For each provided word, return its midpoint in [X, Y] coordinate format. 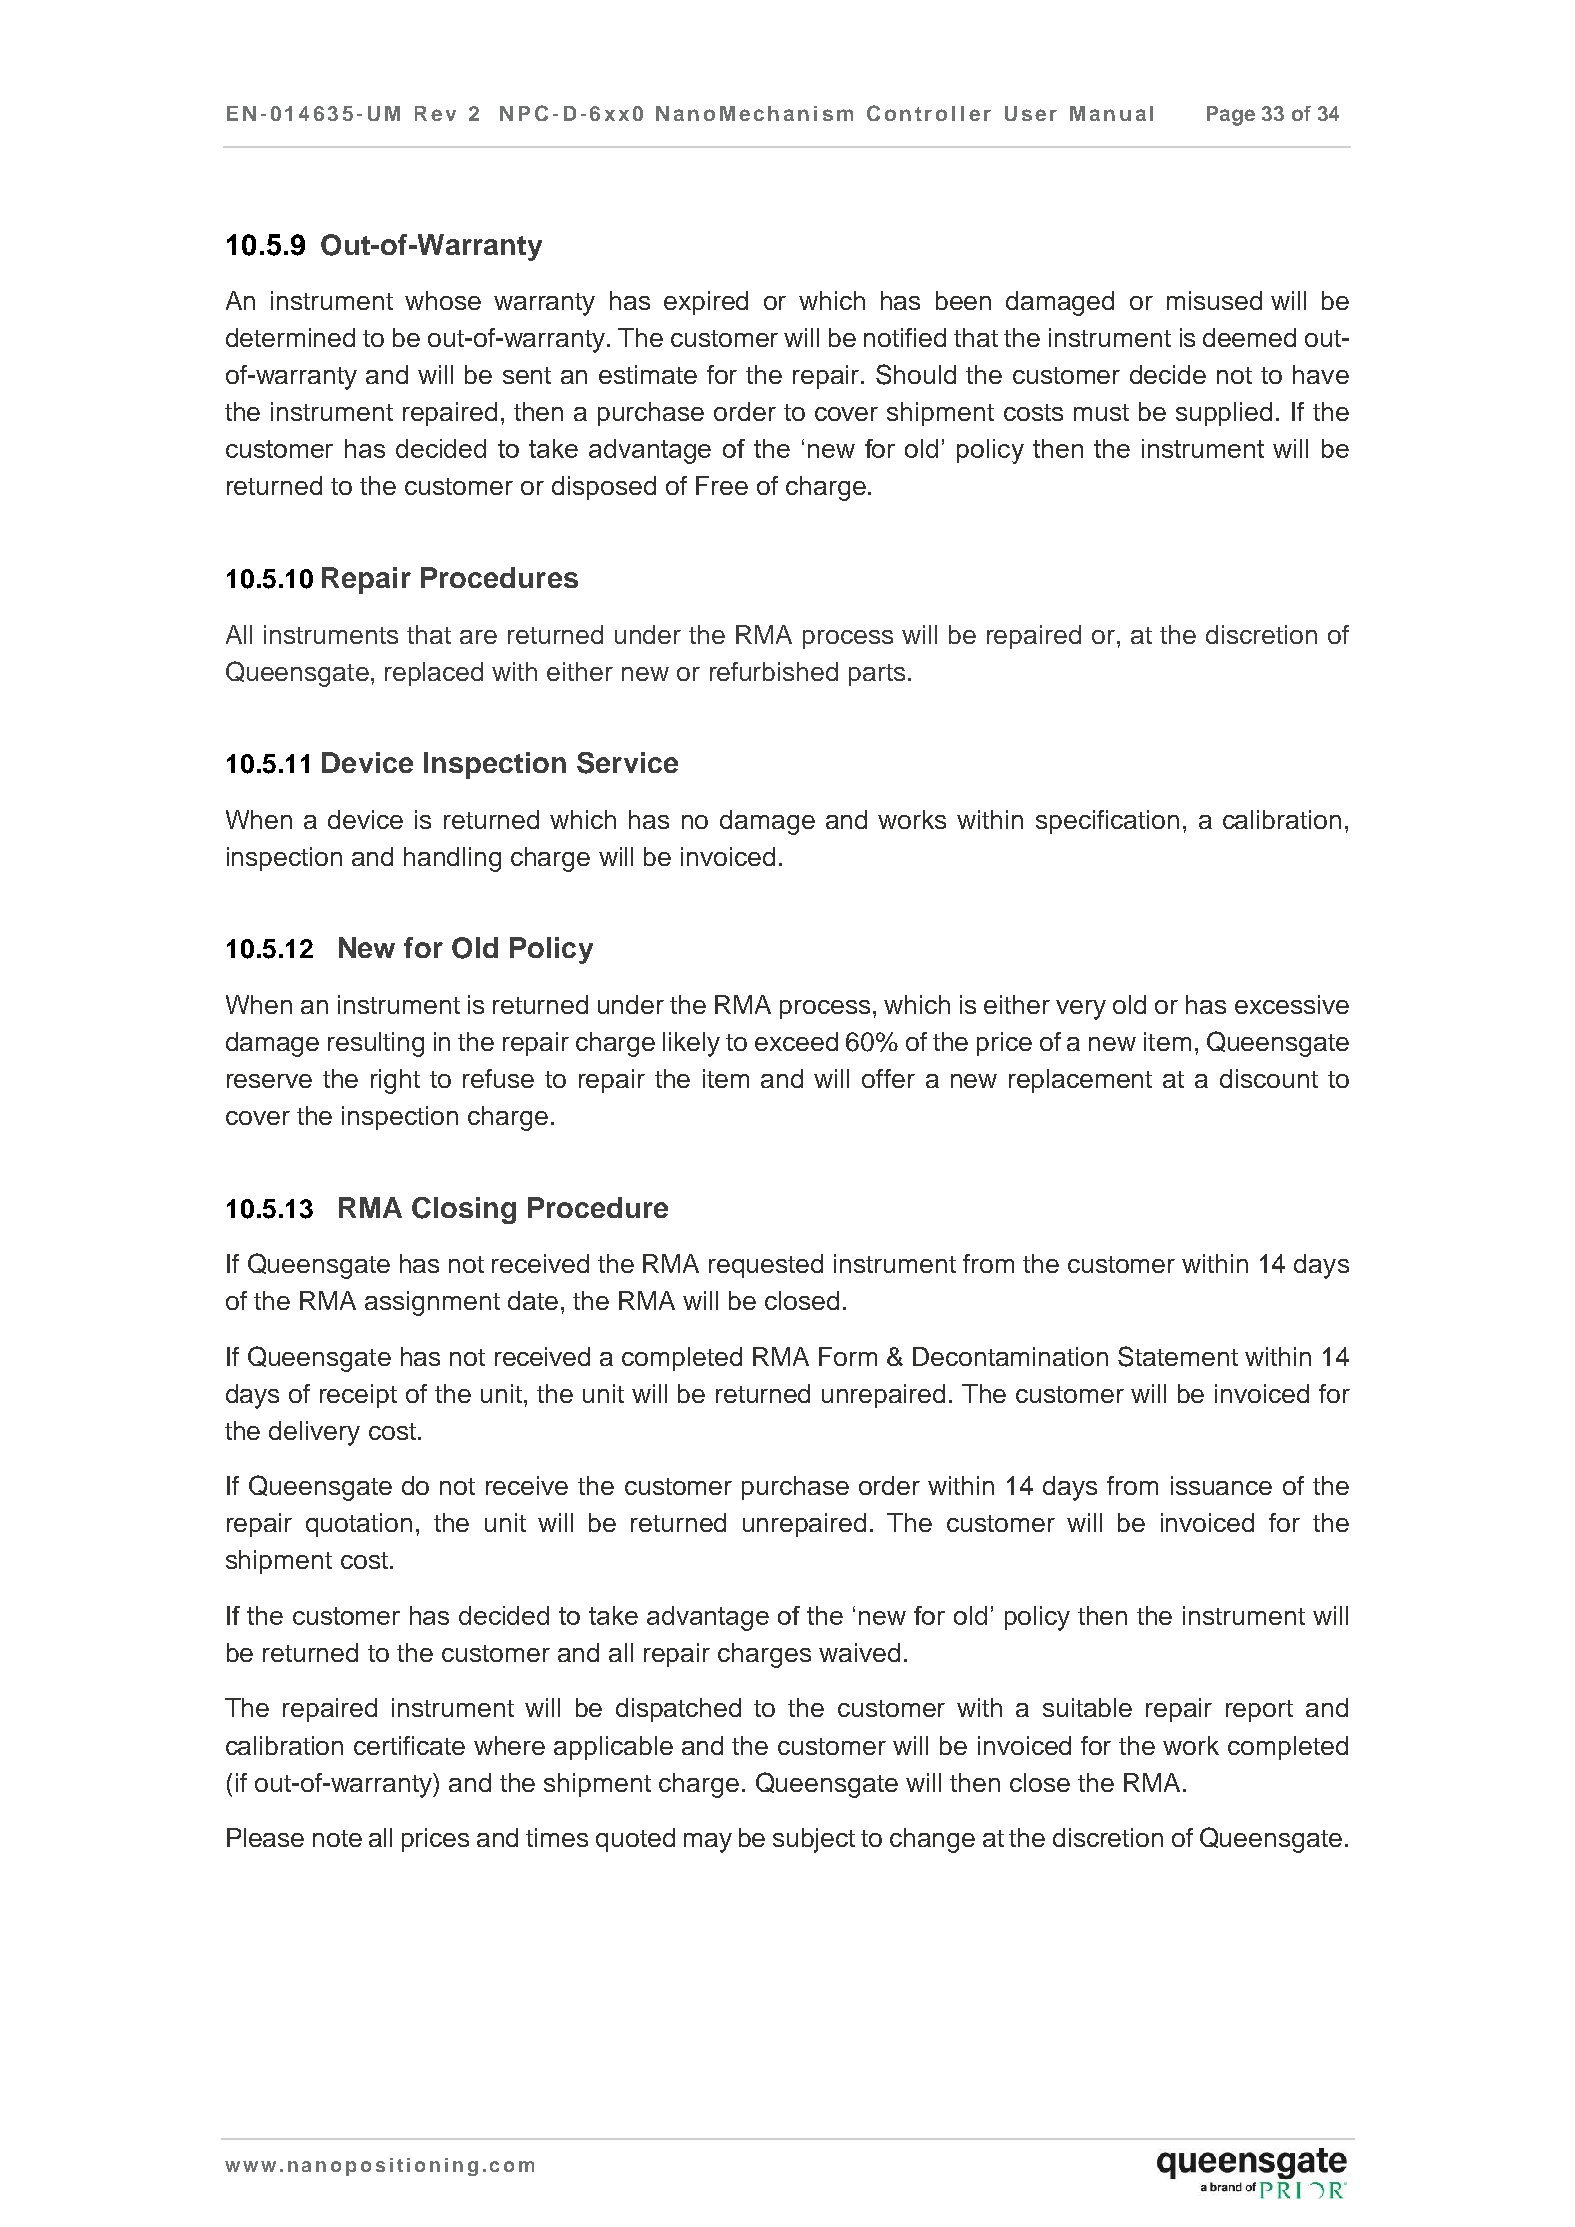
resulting [376, 1044]
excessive [1292, 1004]
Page [1231, 116]
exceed [796, 1041]
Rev [435, 113]
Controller [929, 113]
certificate [409, 1745]
